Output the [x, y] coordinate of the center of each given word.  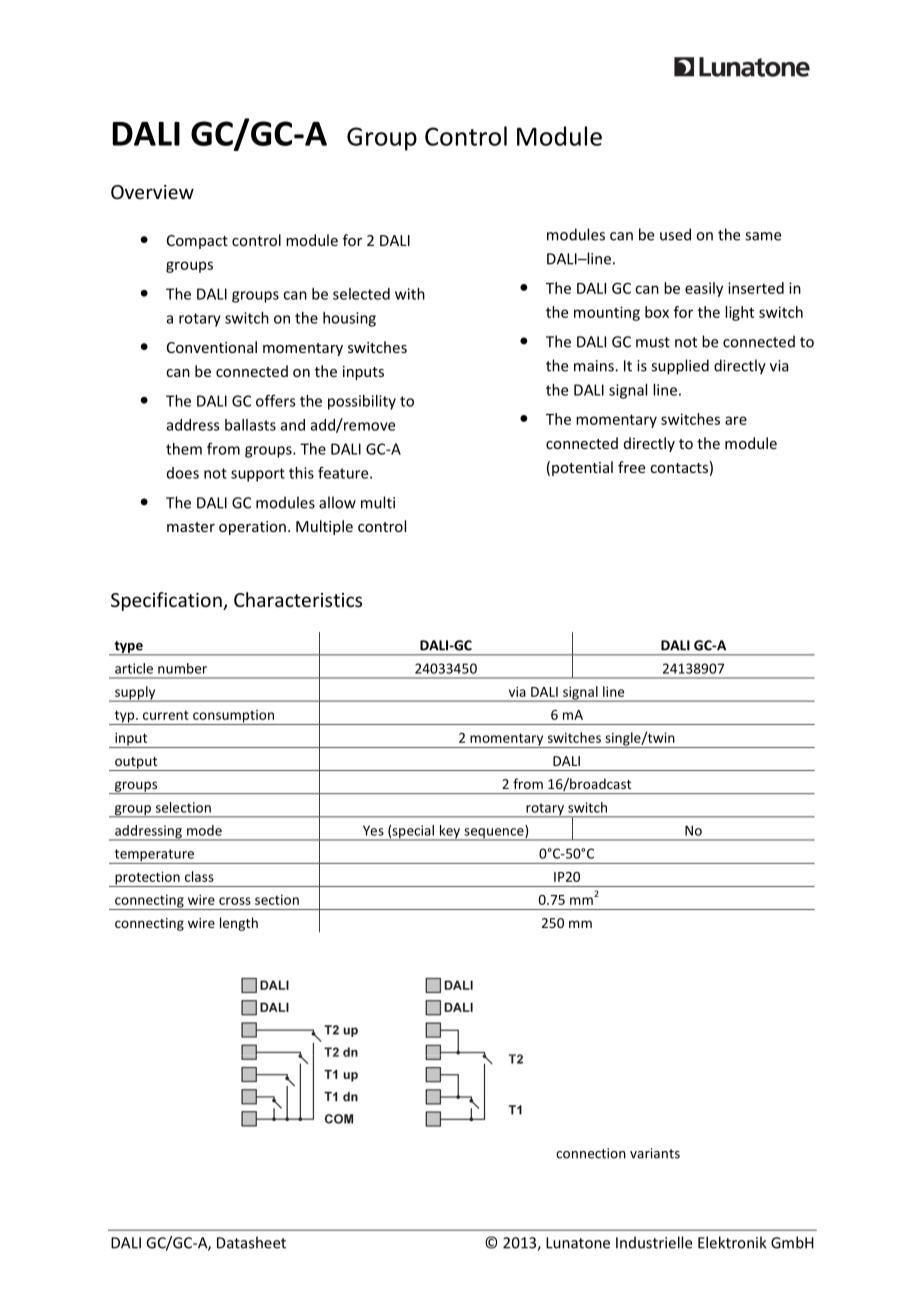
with [410, 294]
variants [655, 1153]
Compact [197, 242]
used [675, 234]
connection [591, 1153]
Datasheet [251, 1242]
